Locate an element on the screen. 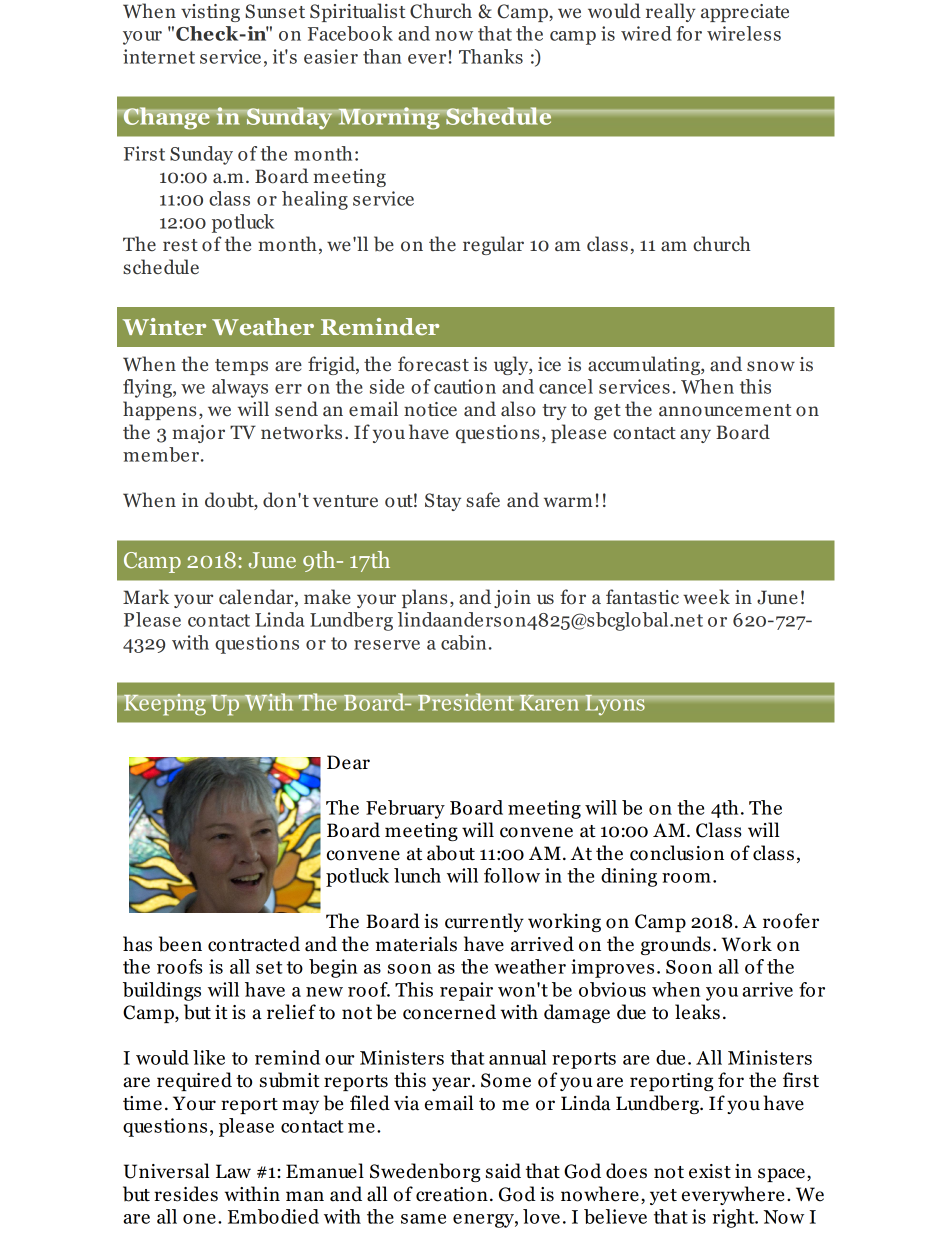 The height and width of the screenshot is (1233, 952). Morning is located at coordinates (389, 118).
